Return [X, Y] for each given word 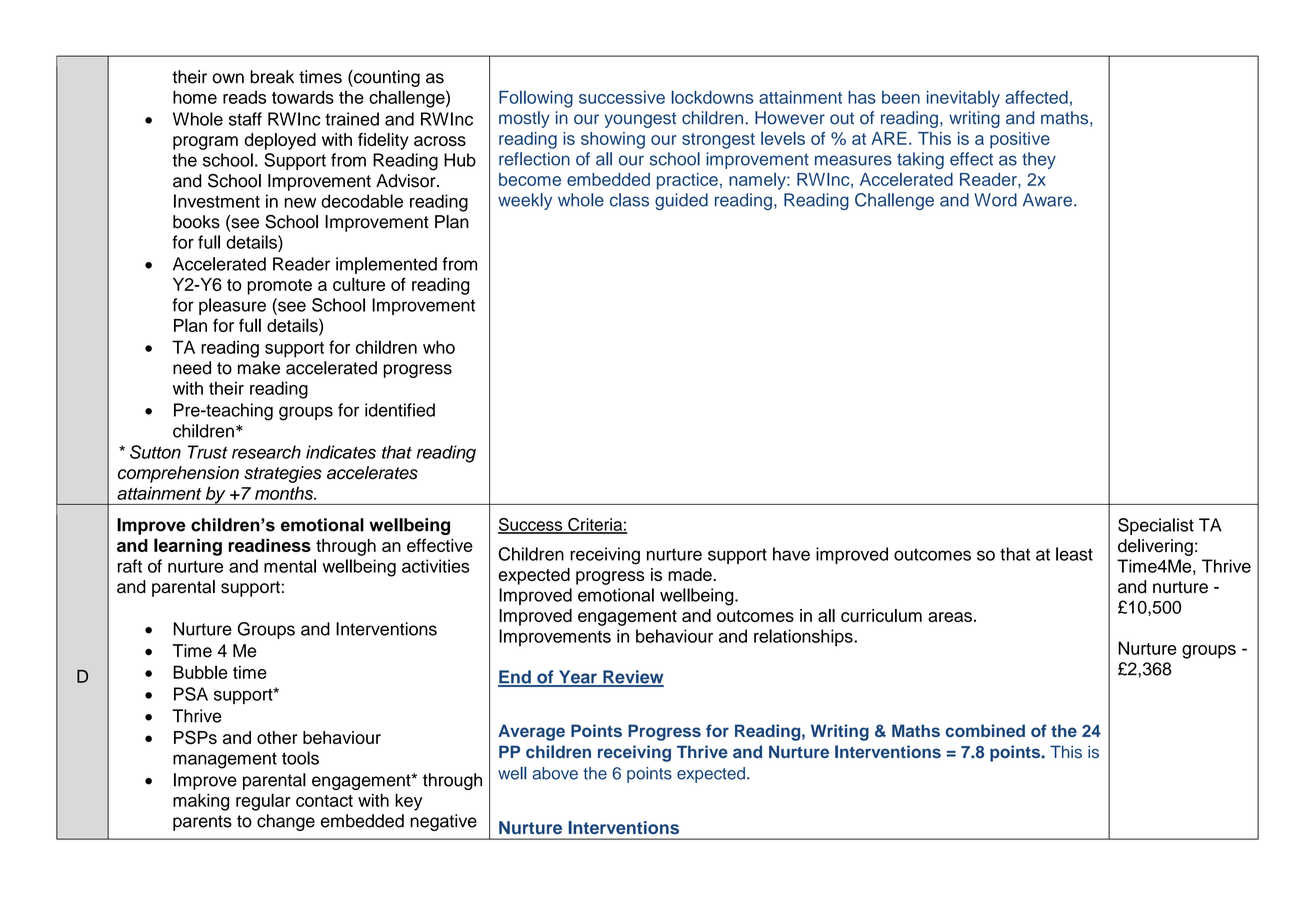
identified [400, 410]
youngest [640, 120]
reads [244, 97]
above [555, 773]
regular [263, 802]
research [266, 452]
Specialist [1156, 526]
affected [1036, 97]
